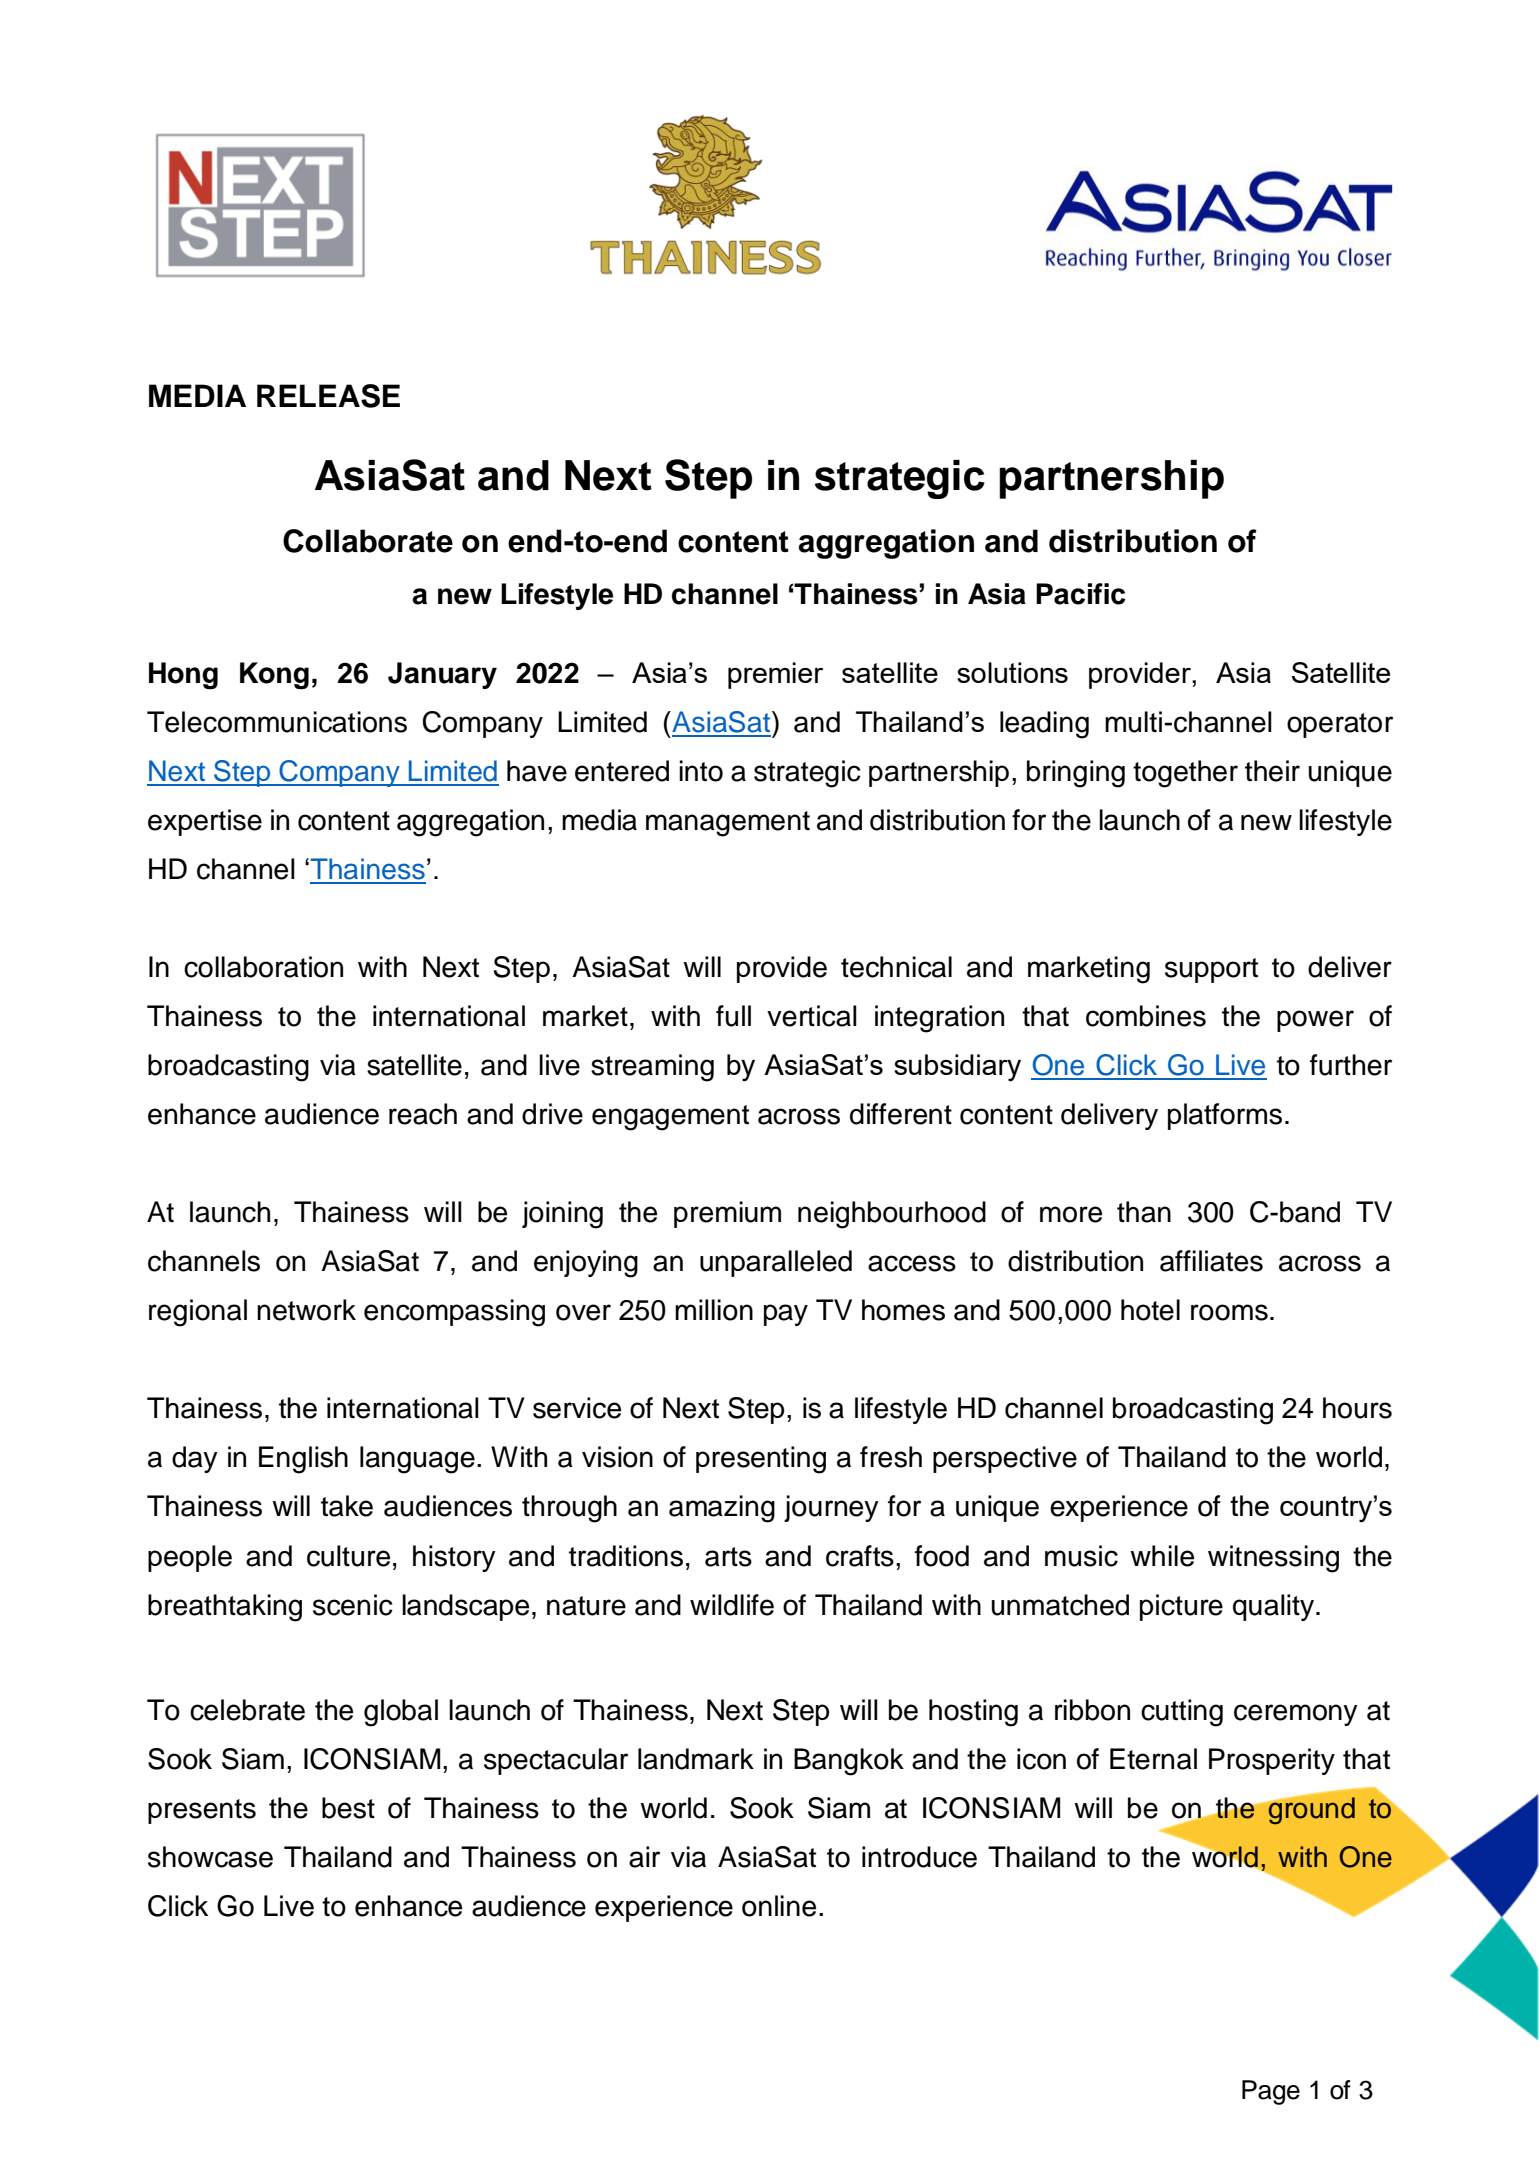 The image size is (1539, 2176). What do you see at coordinates (733, 1016) in the screenshot?
I see `full` at bounding box center [733, 1016].
